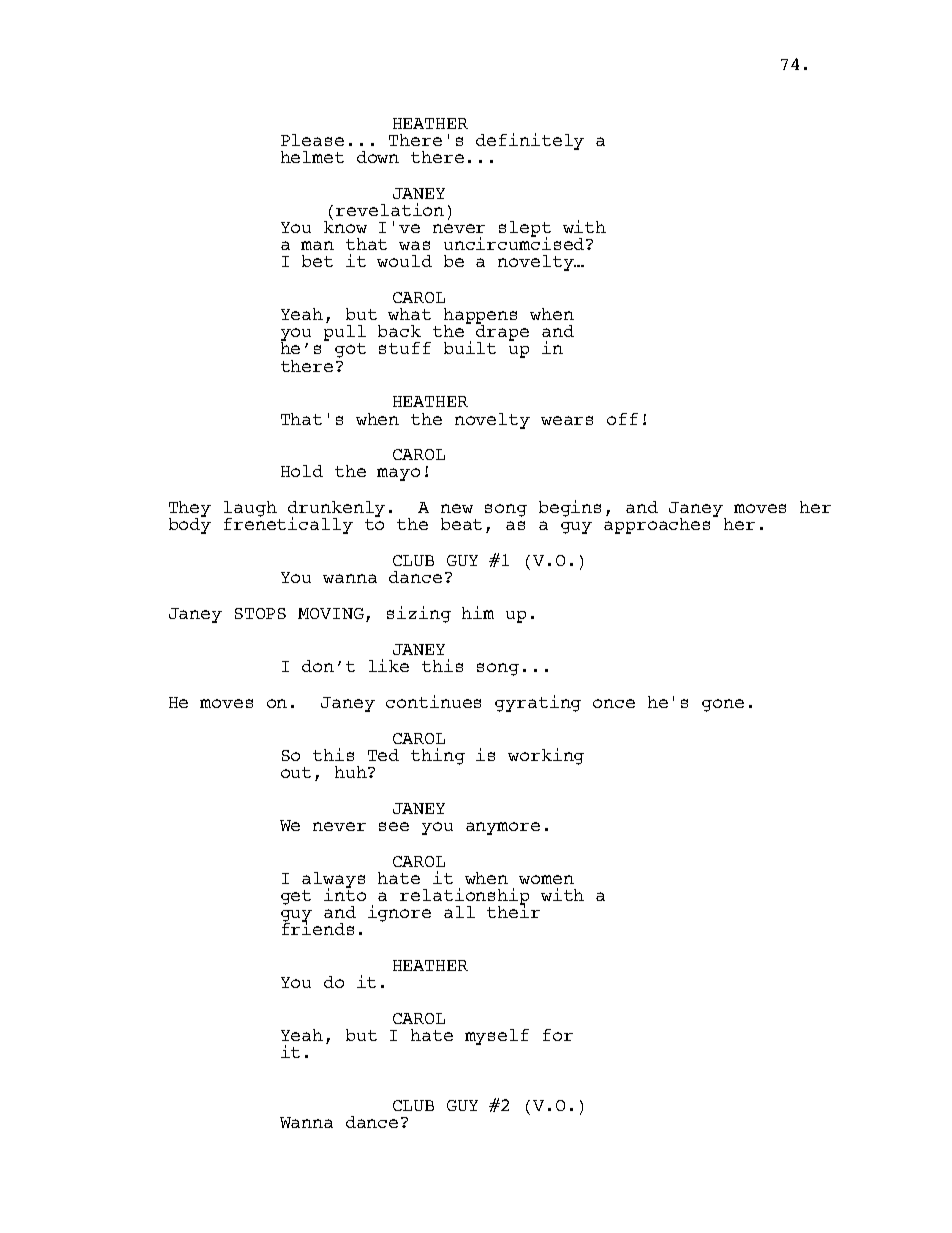  I want to click on off, so click(622, 419).
